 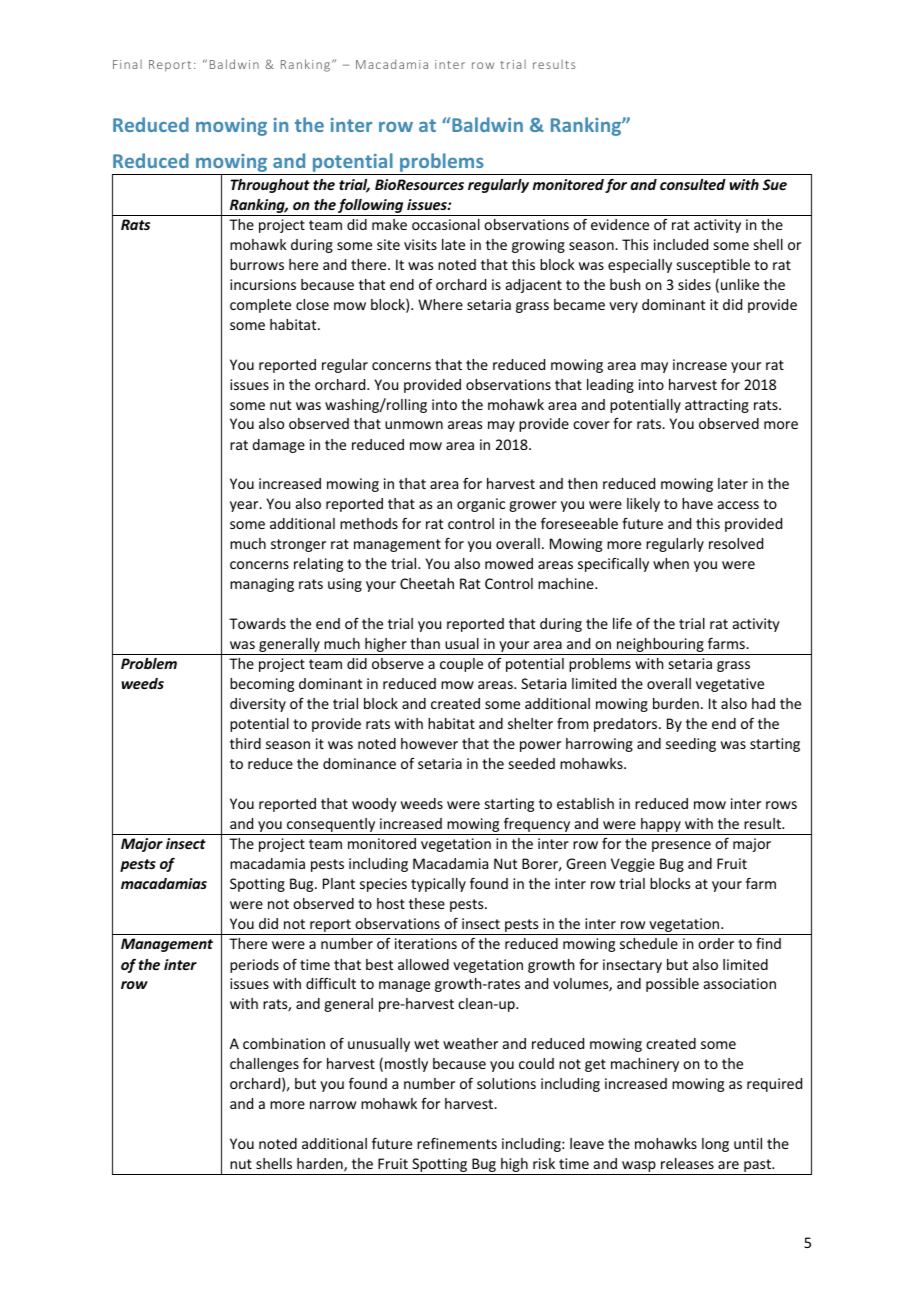 What do you see at coordinates (693, 184) in the page?
I see `consulted` at bounding box center [693, 184].
